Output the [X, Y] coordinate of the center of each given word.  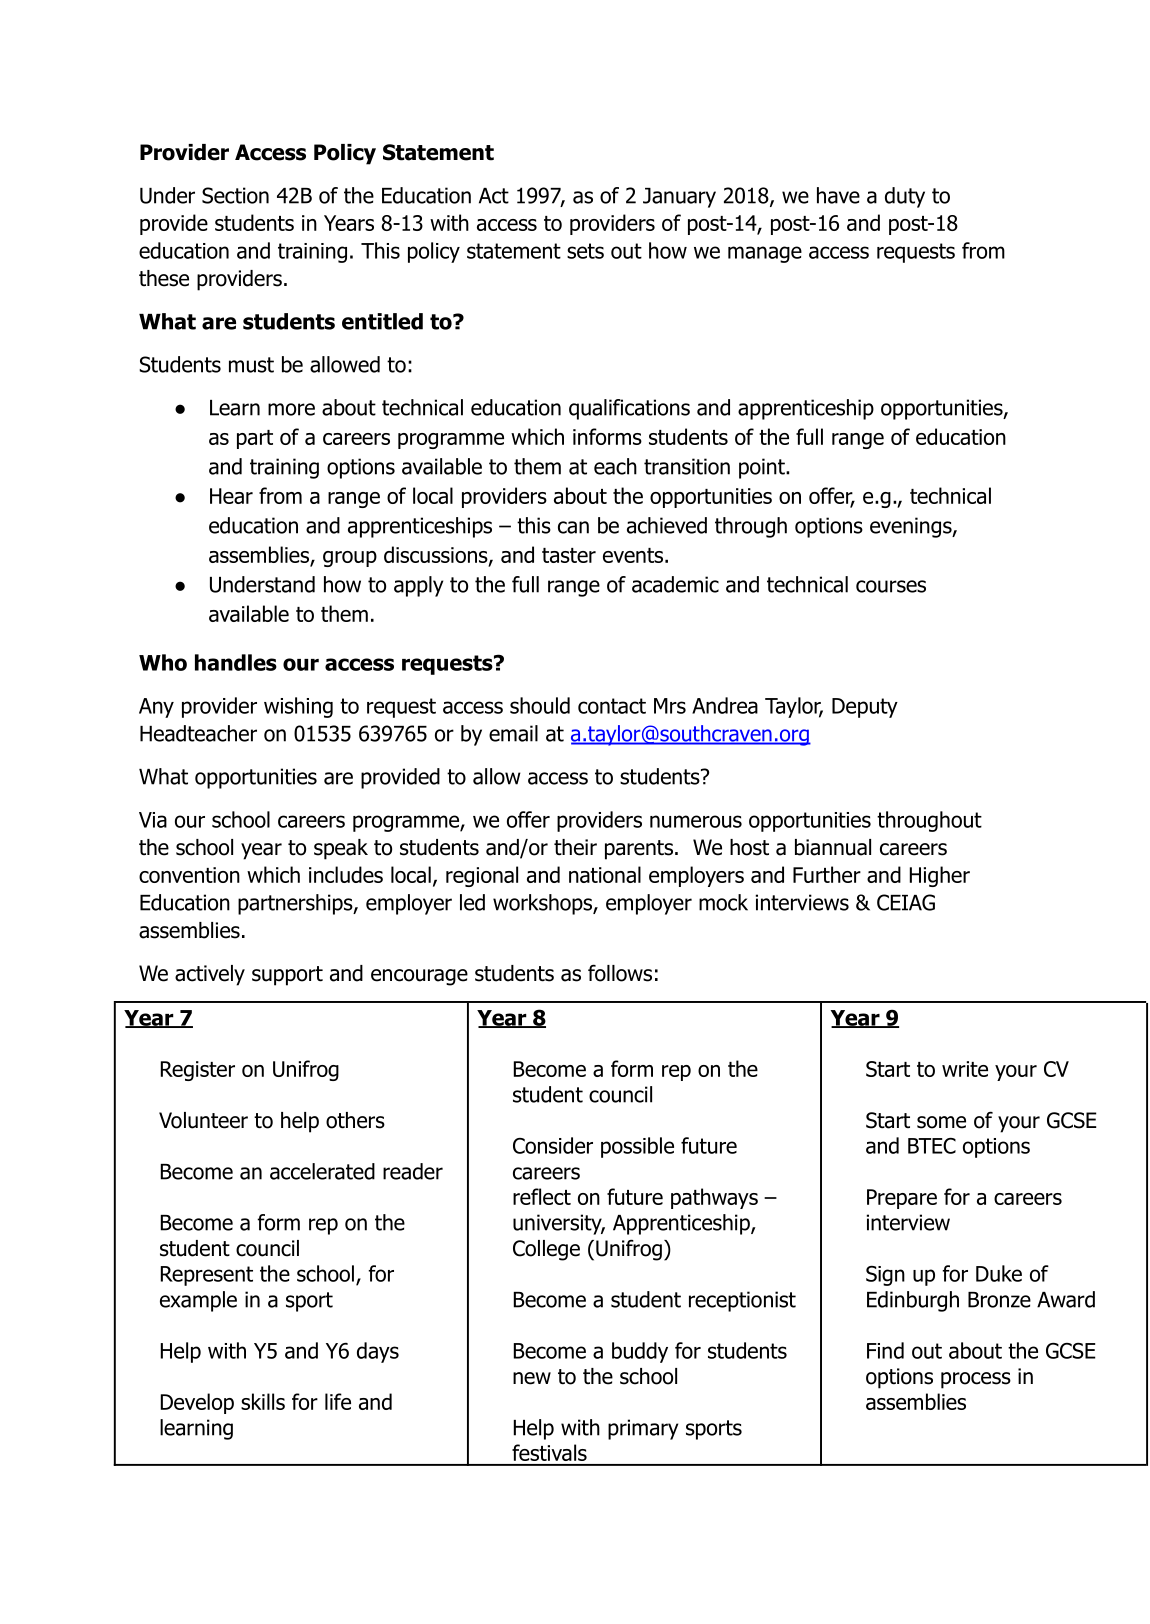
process [976, 1380]
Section [235, 195]
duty [905, 197]
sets [585, 251]
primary [643, 1429]
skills [263, 1401]
